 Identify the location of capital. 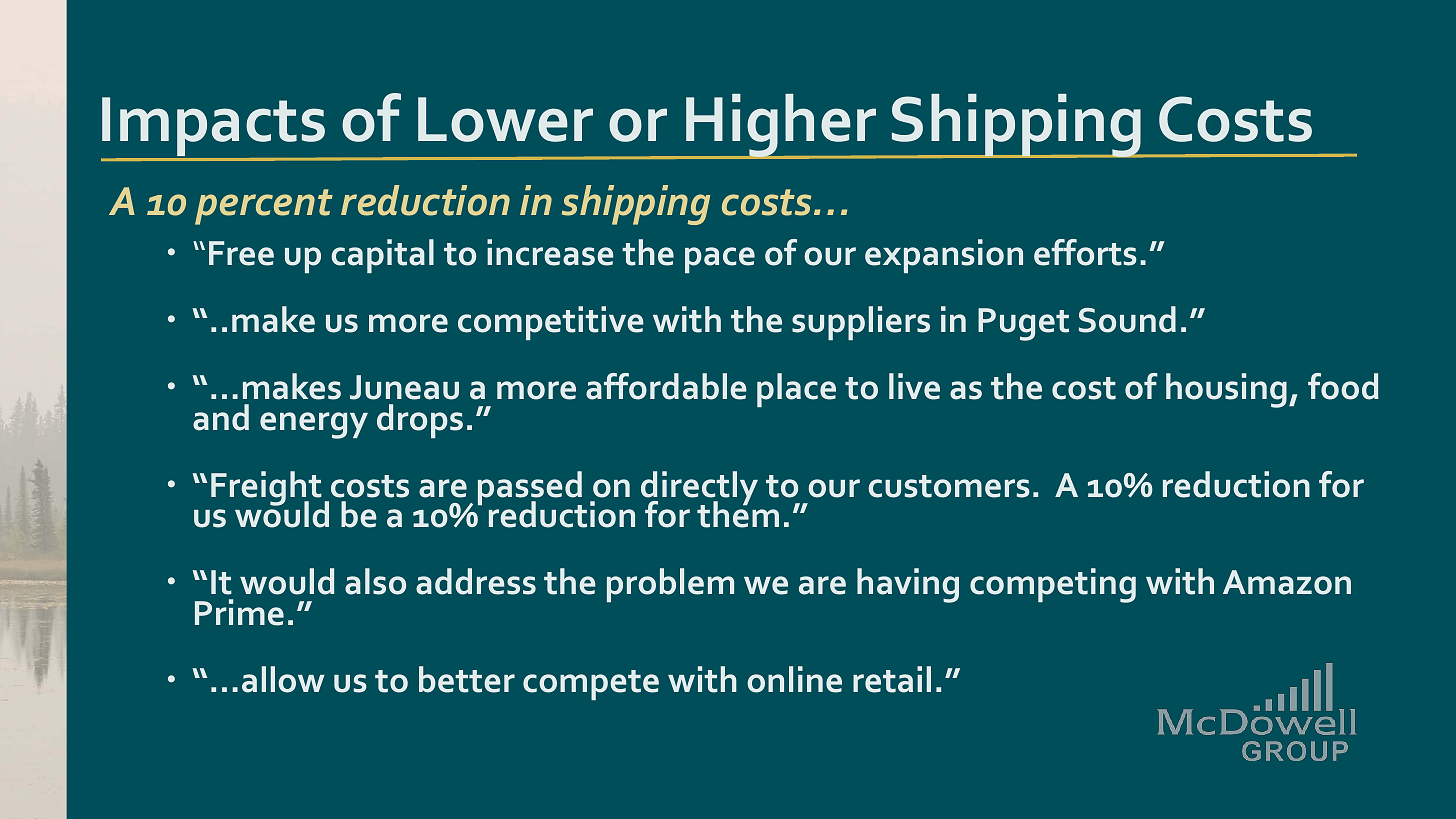
(382, 256).
